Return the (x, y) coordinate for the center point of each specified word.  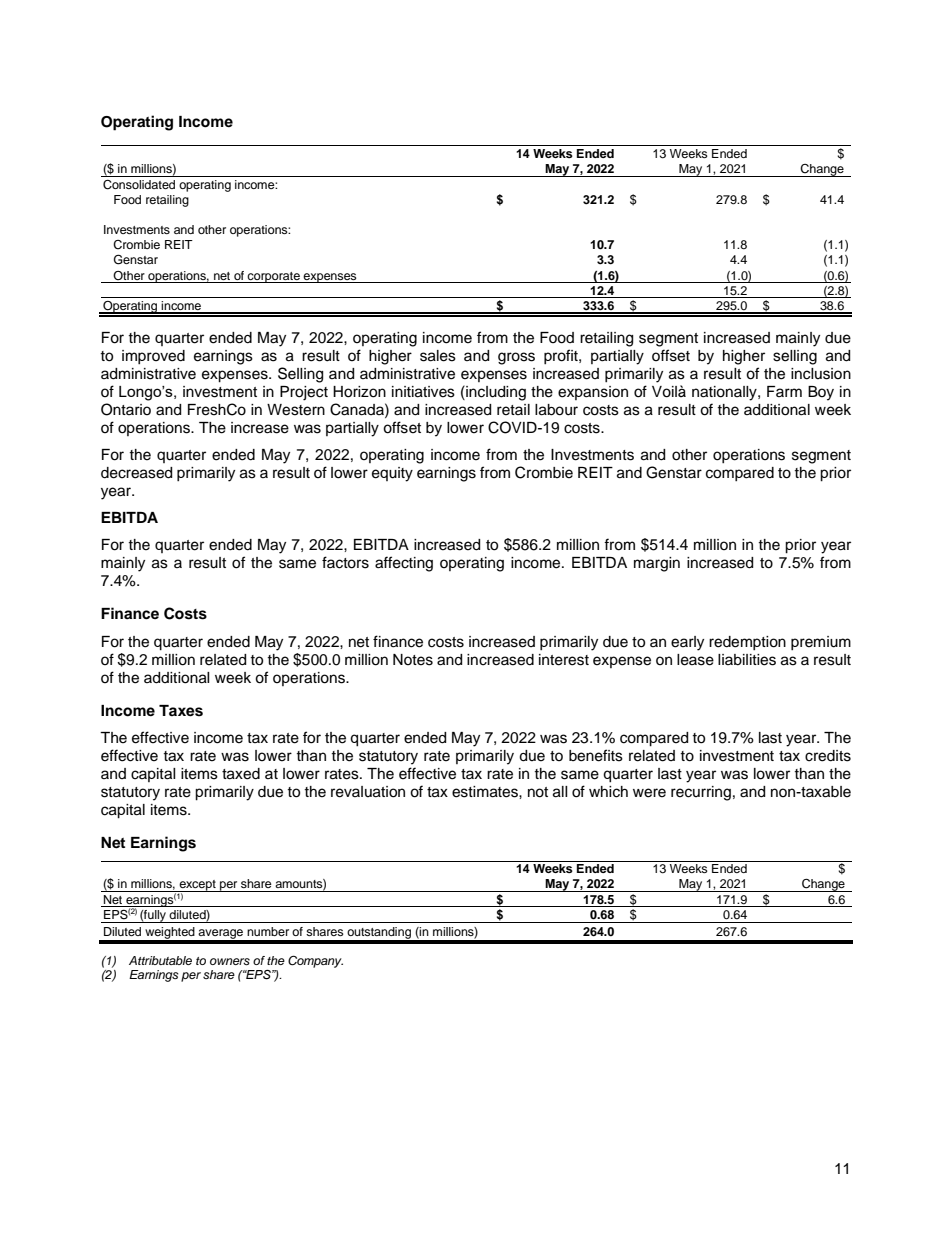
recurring (701, 793)
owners (230, 961)
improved (153, 357)
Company (315, 961)
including (495, 393)
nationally (725, 393)
